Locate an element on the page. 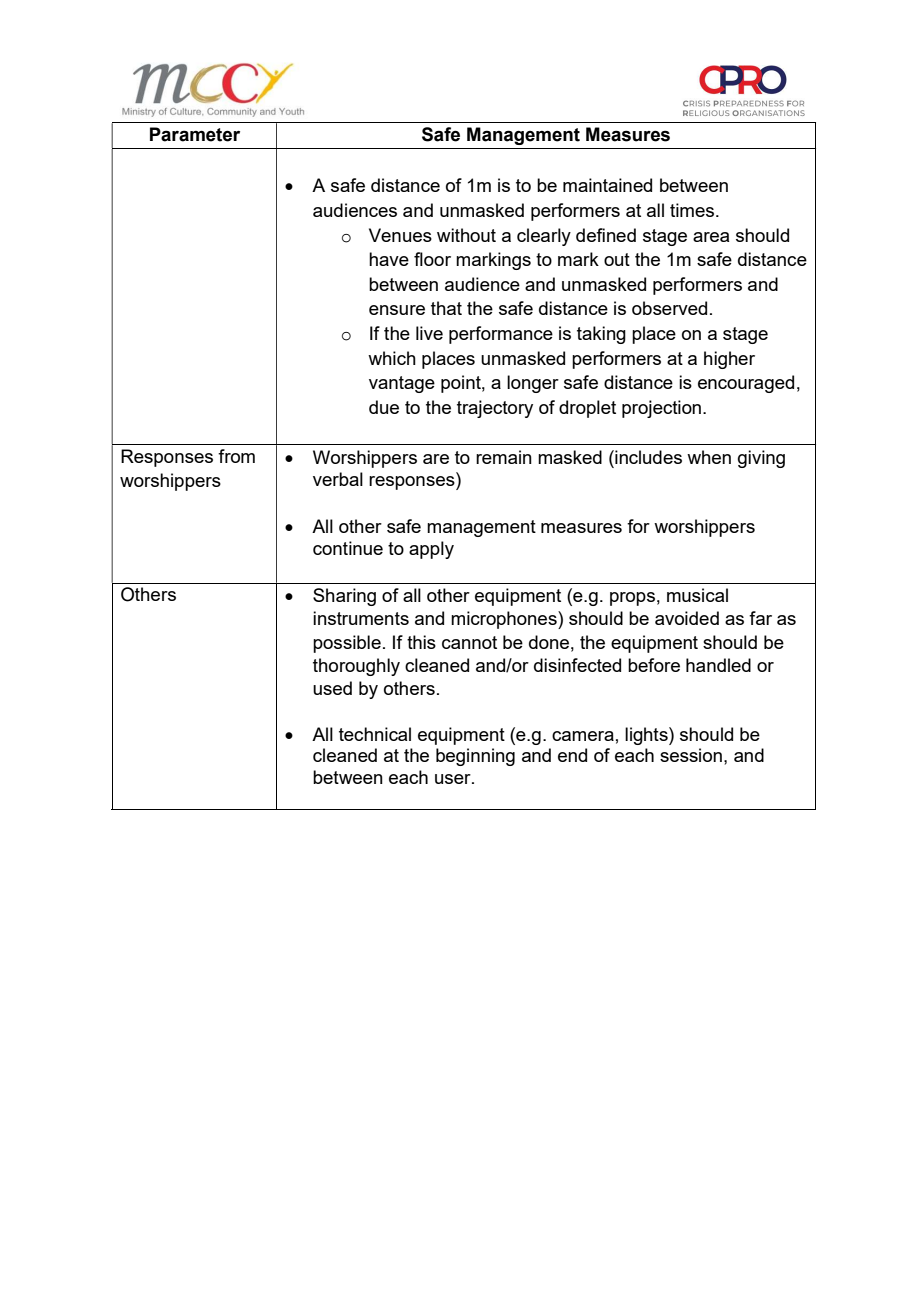 This image has height=1308, width=924. times is located at coordinates (693, 210).
